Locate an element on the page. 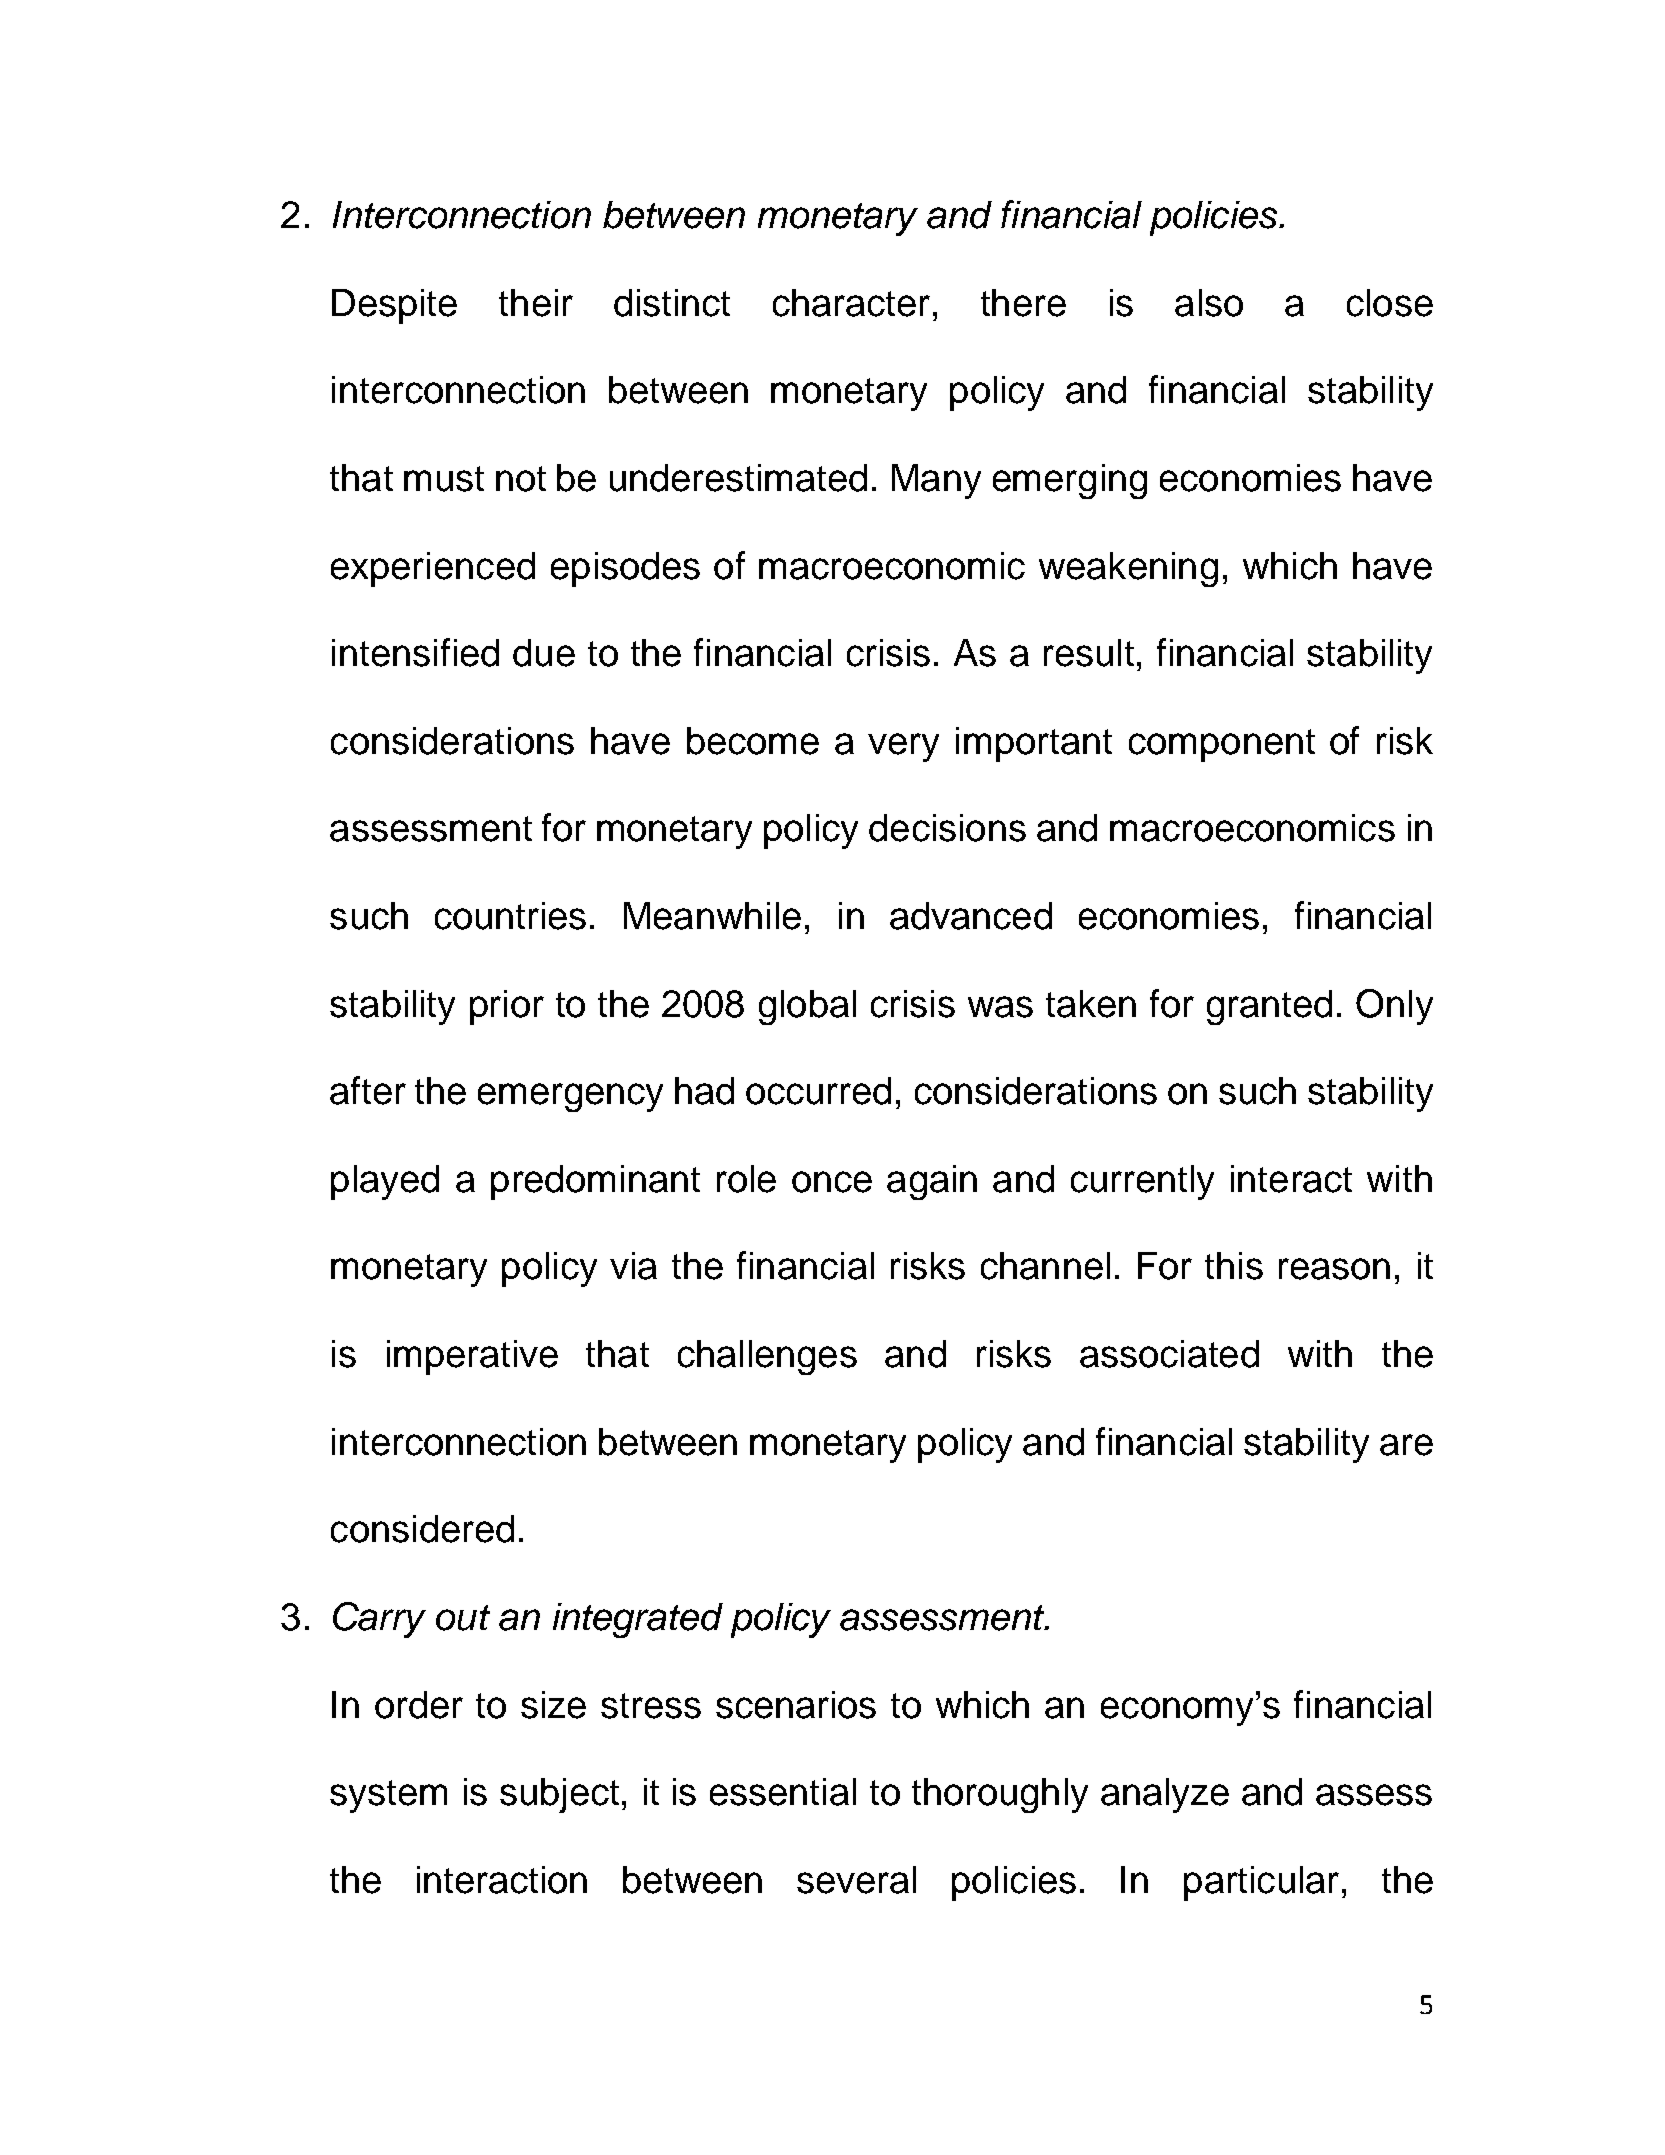 Image resolution: width=1665 pixels, height=2155 pixels. their is located at coordinates (536, 303).
